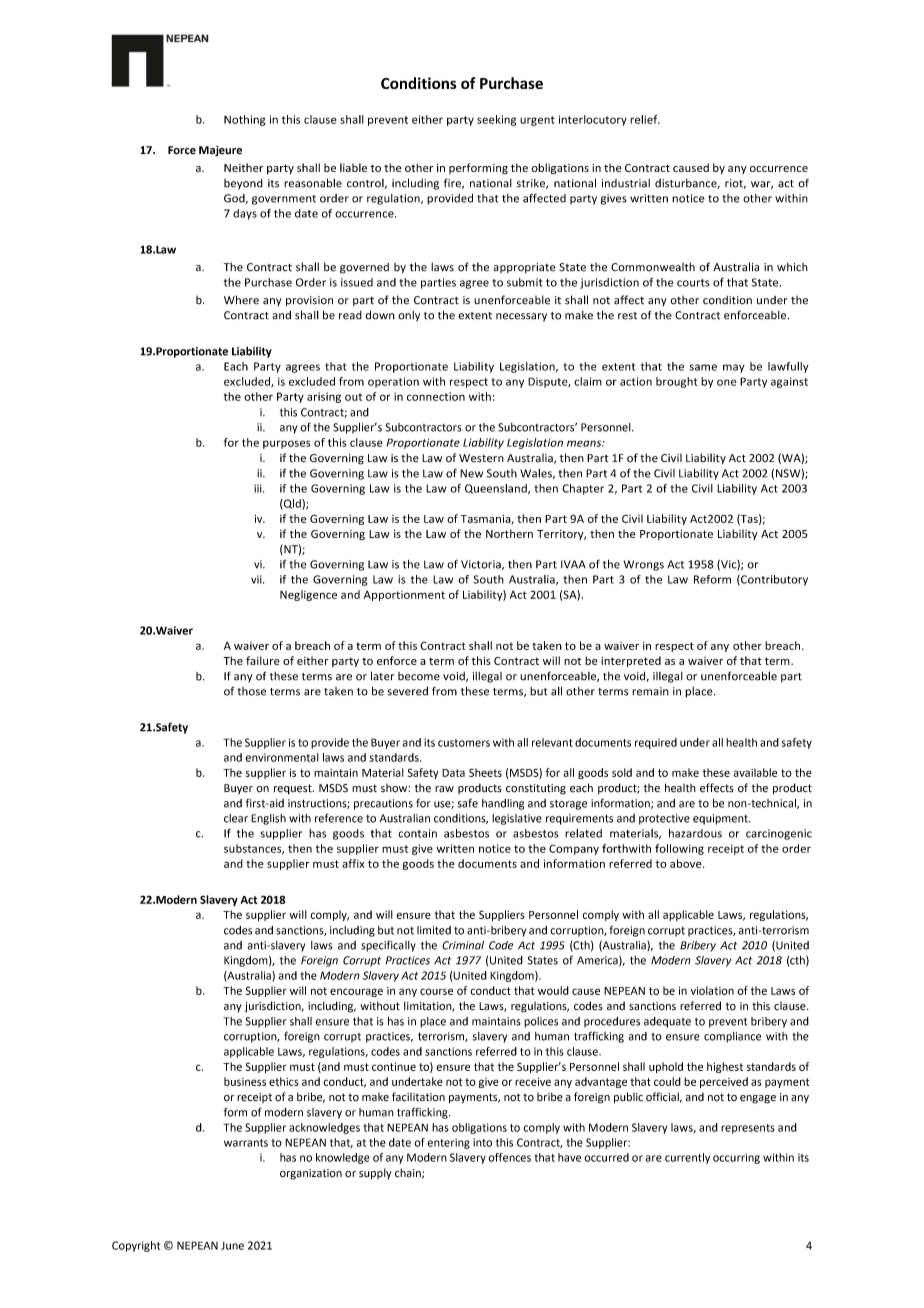 This image has width=924, height=1308. Describe the element at coordinates (232, 1246) in the image. I see `June` at that location.
